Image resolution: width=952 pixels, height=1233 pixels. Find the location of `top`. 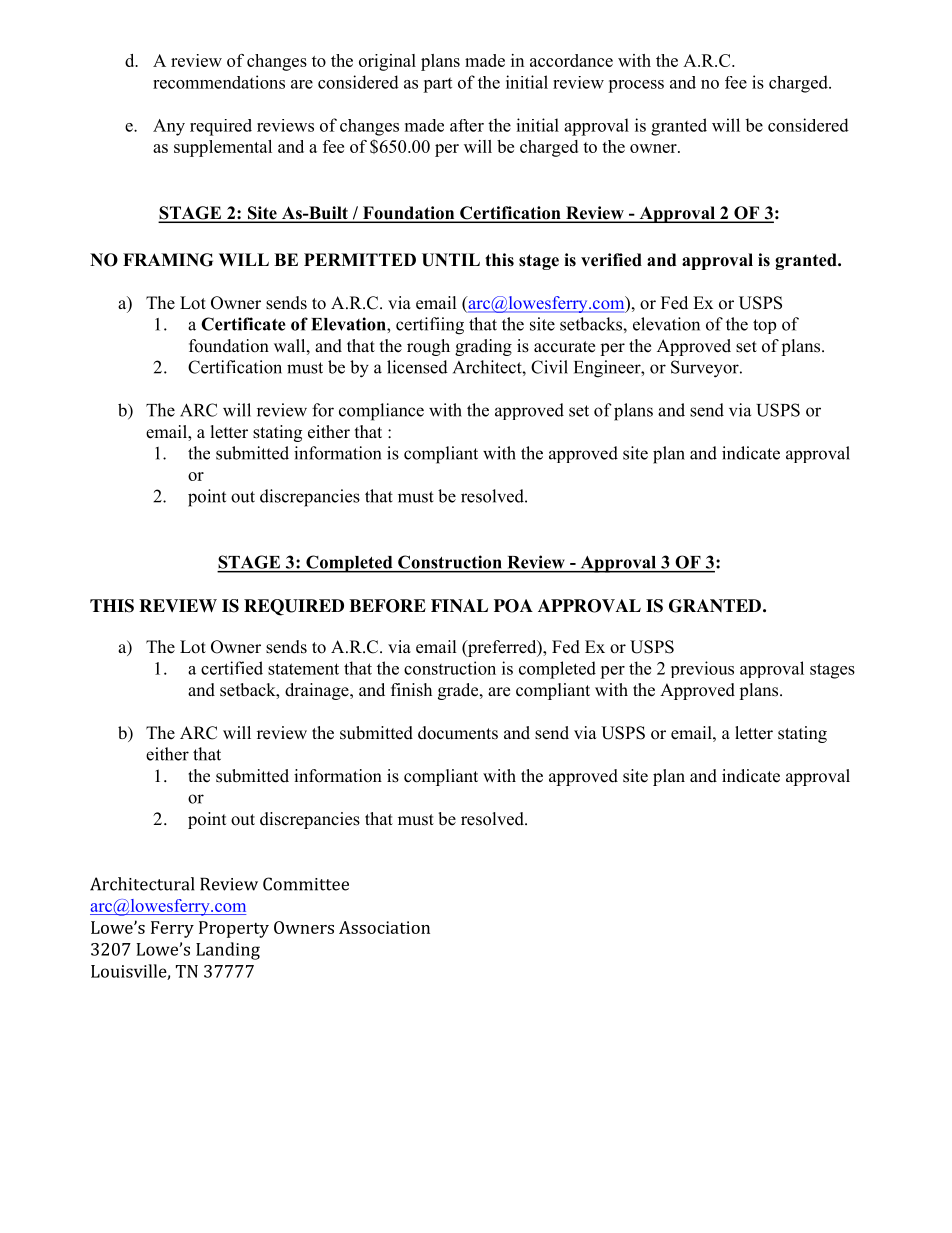

top is located at coordinates (764, 326).
